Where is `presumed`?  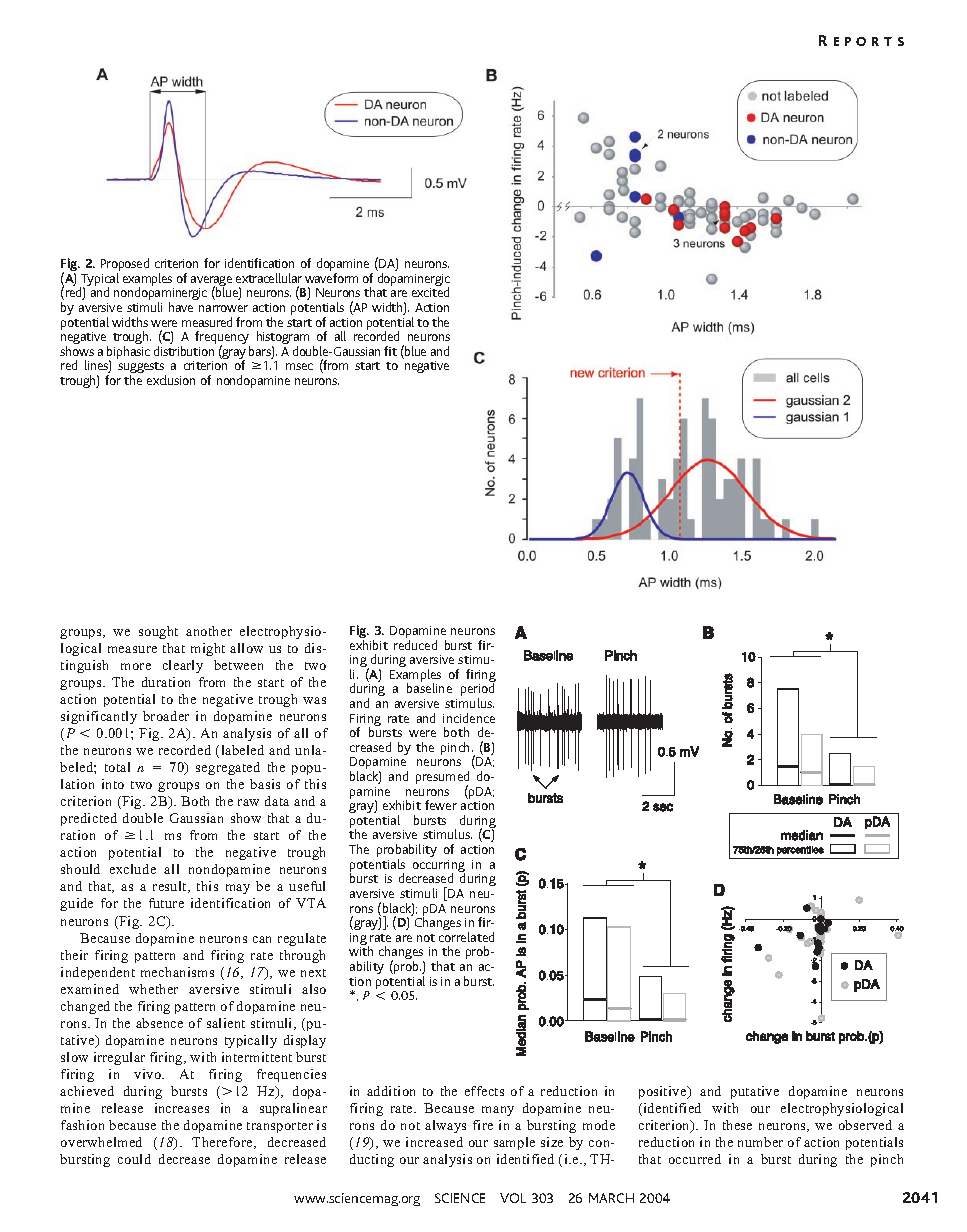 presumed is located at coordinates (442, 779).
